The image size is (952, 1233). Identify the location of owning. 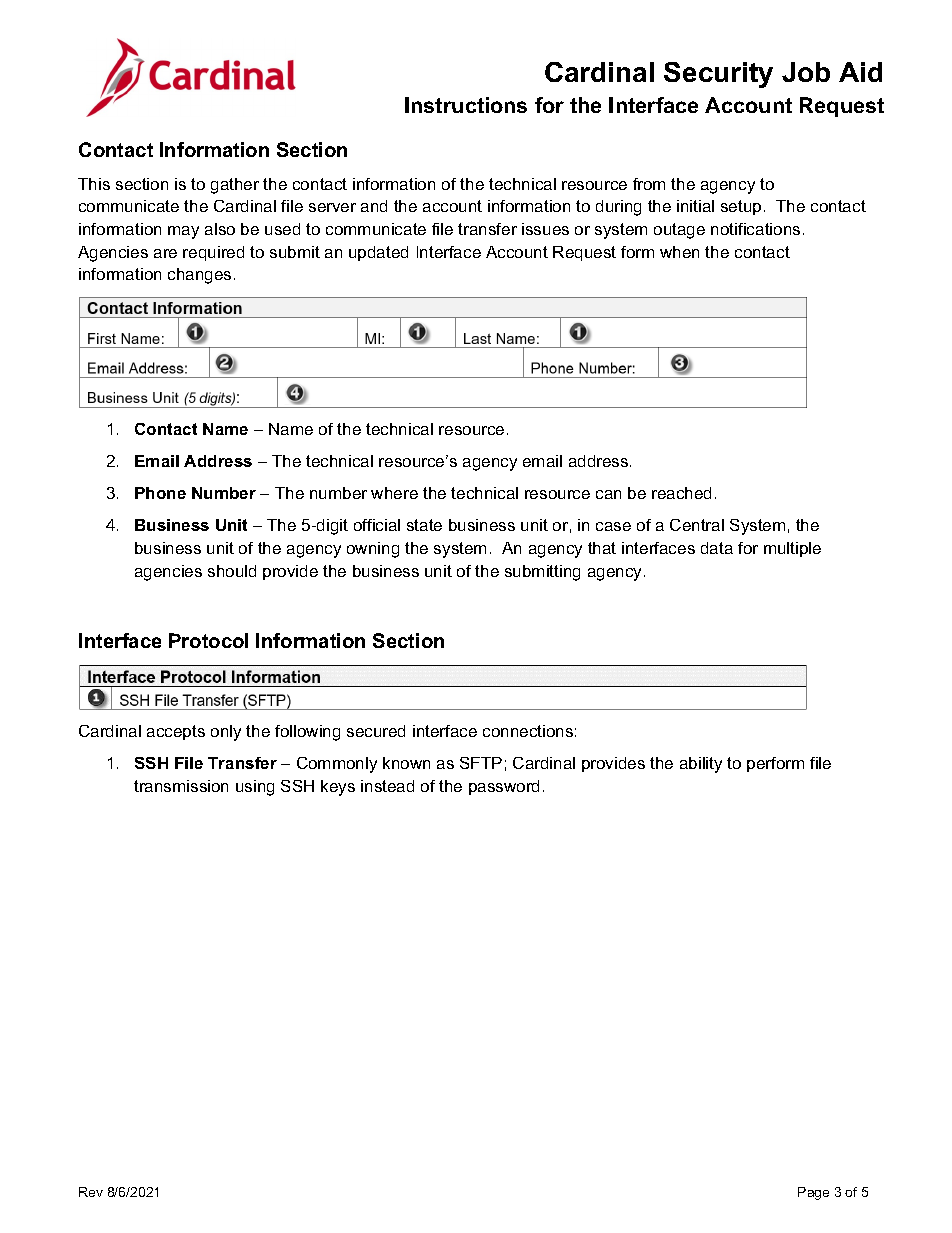
(373, 550).
